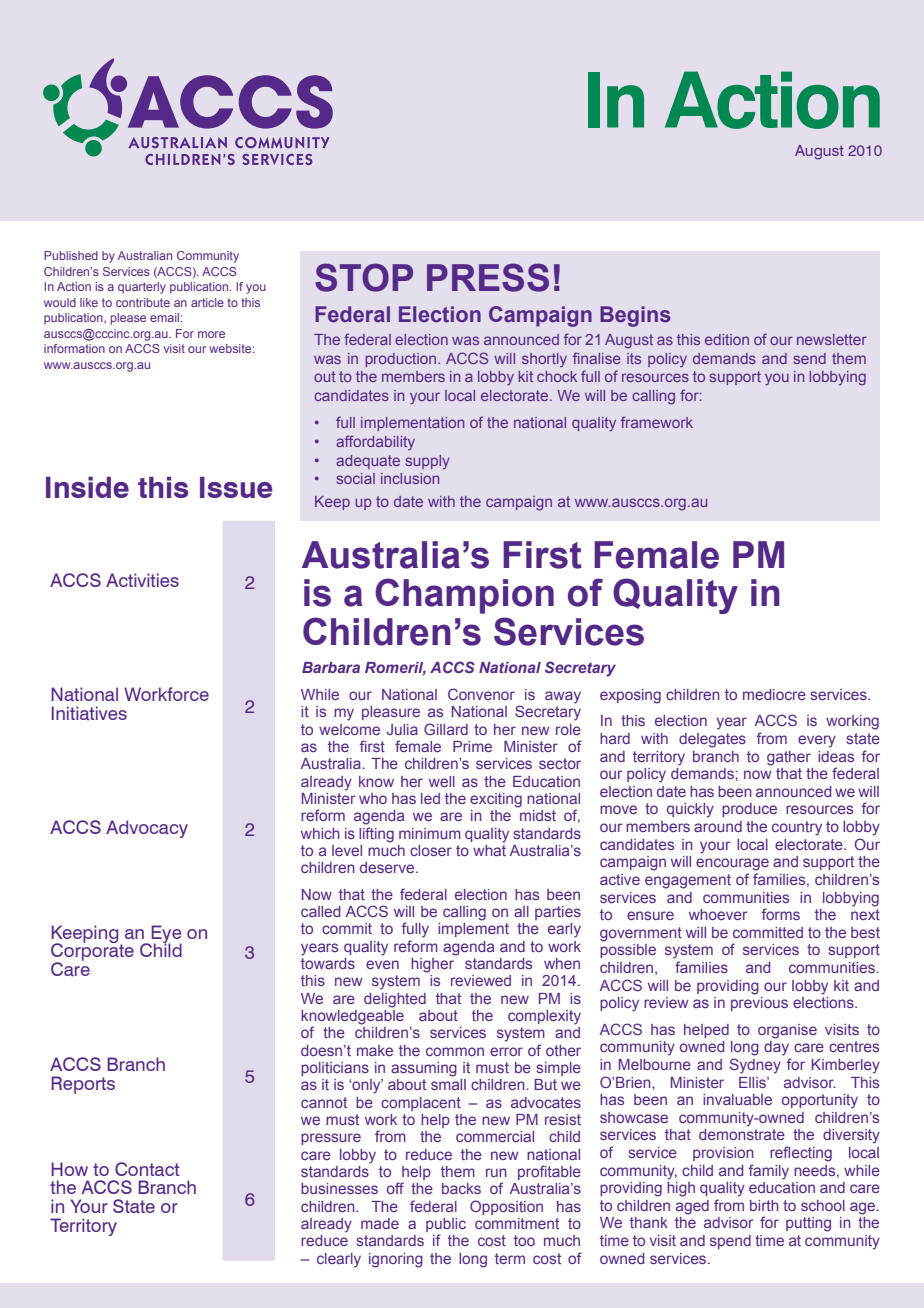 The width and height of the image is (924, 1308). What do you see at coordinates (87, 487) in the image?
I see `Inside` at bounding box center [87, 487].
